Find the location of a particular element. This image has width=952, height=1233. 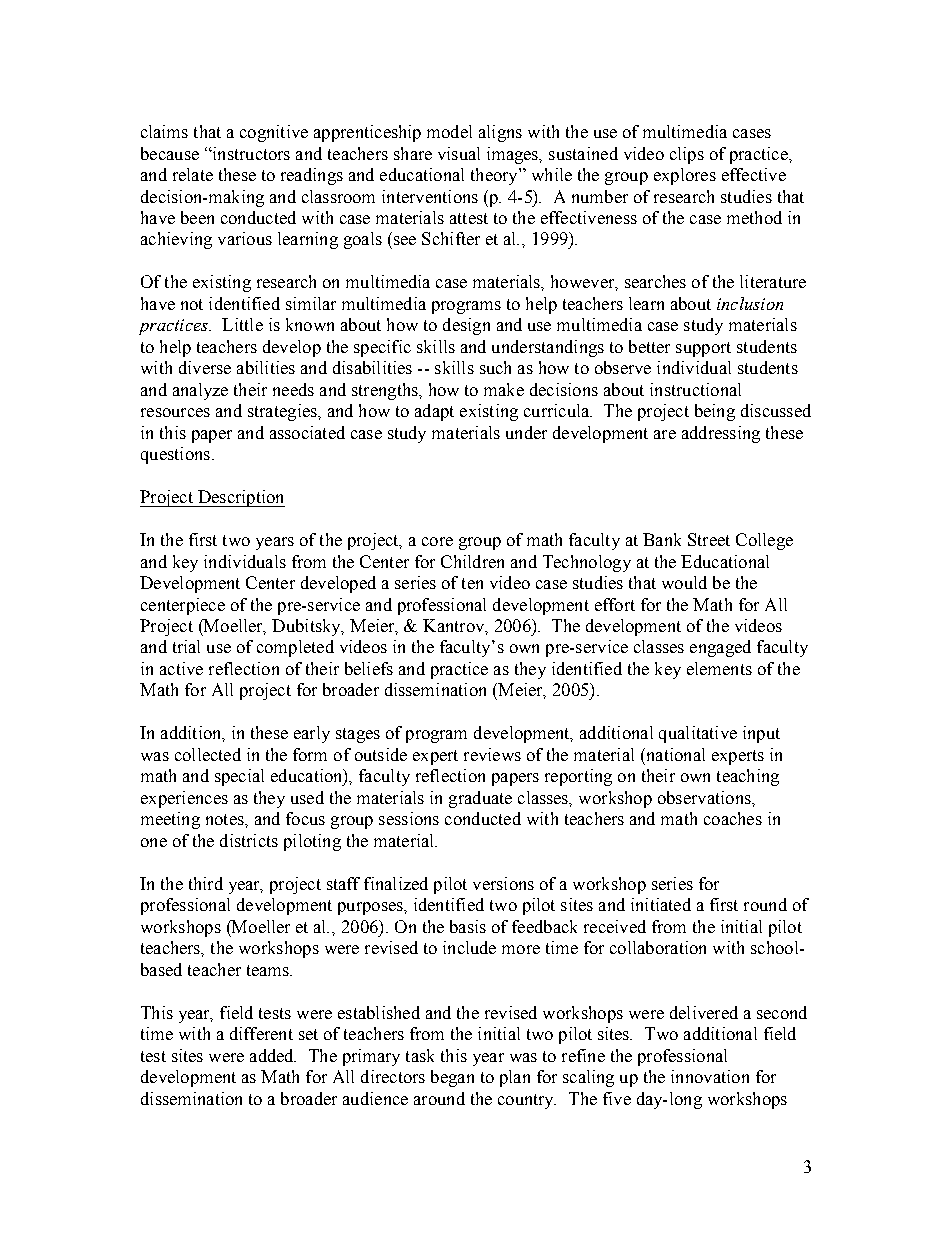

clips is located at coordinates (687, 155).
